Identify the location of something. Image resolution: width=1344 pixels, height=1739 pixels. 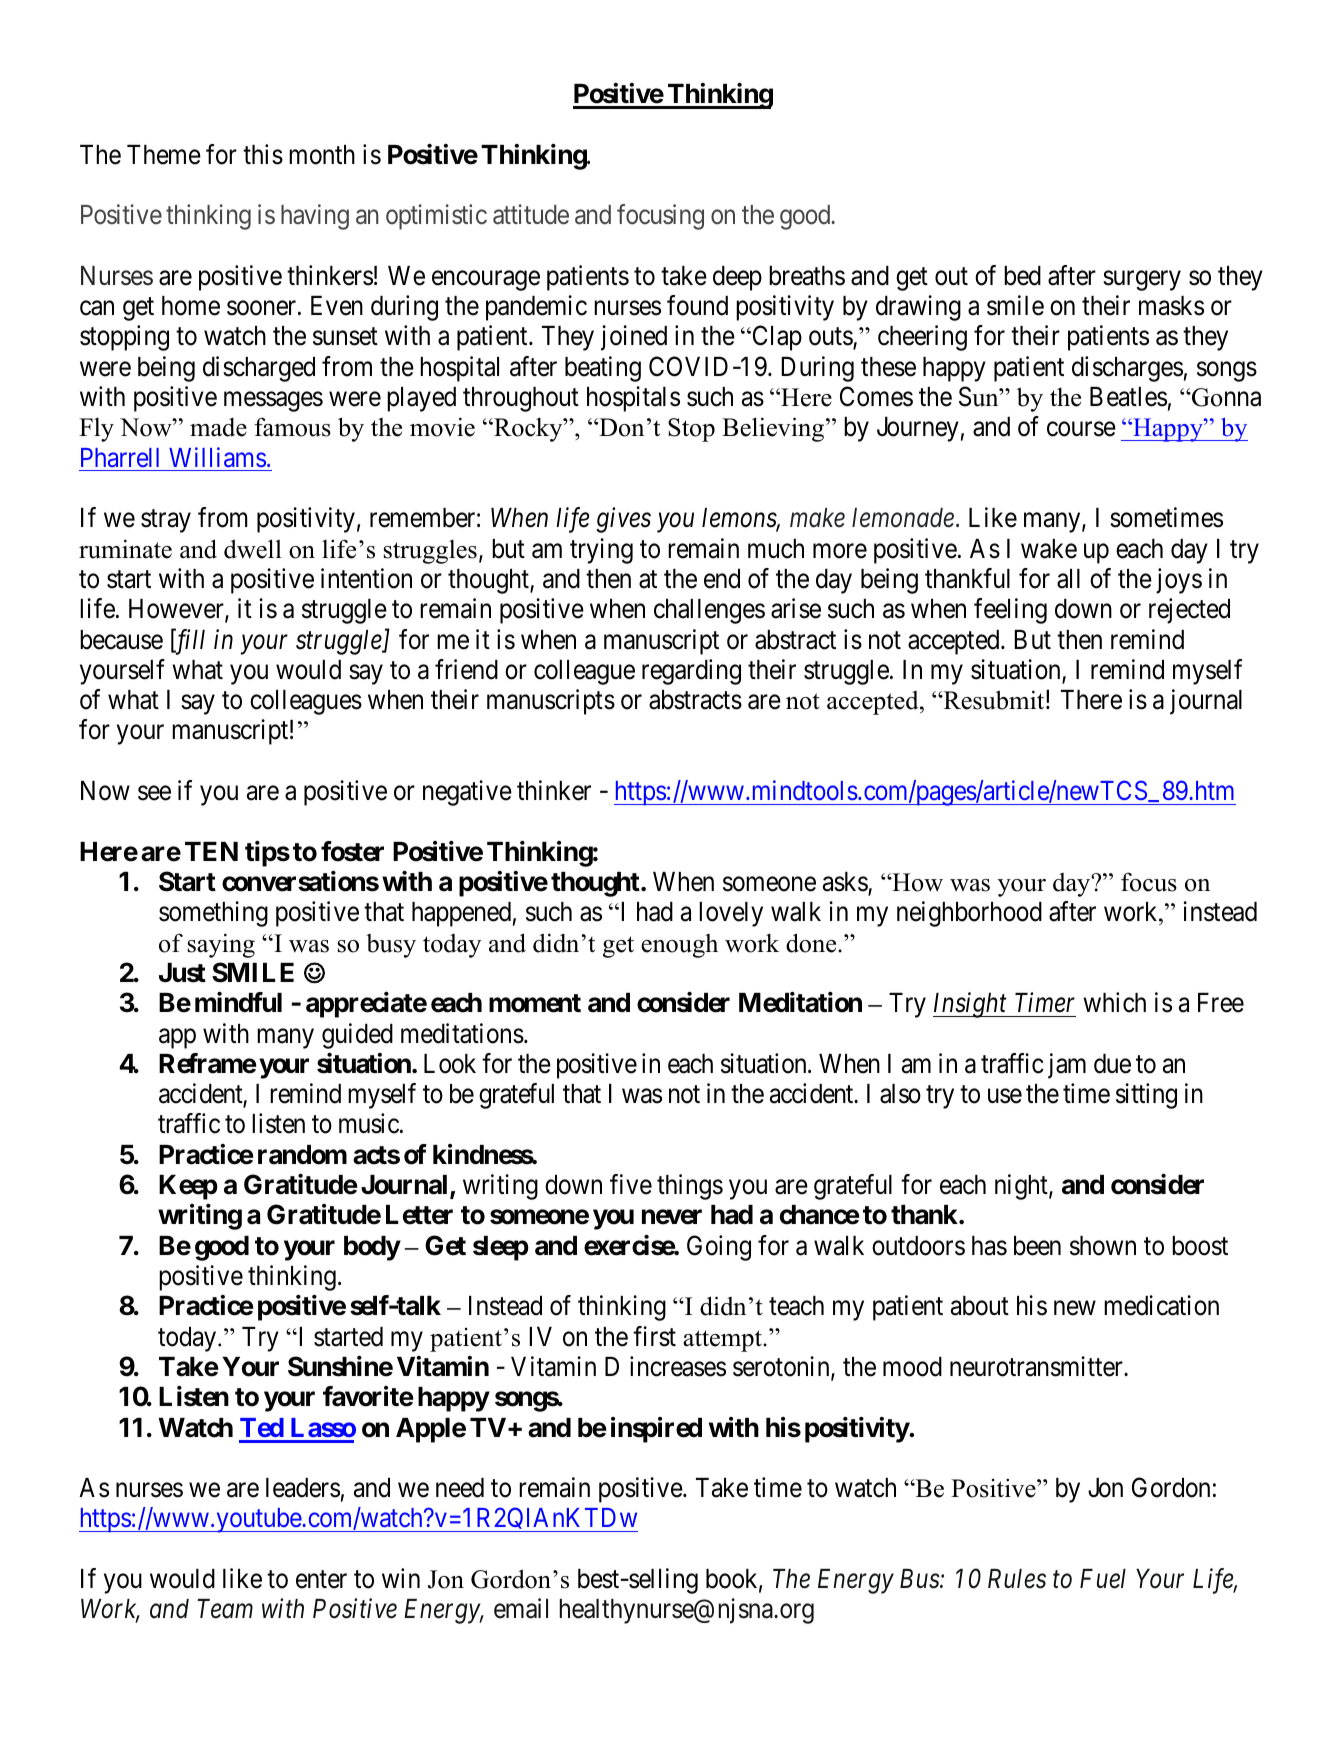
(213, 914).
